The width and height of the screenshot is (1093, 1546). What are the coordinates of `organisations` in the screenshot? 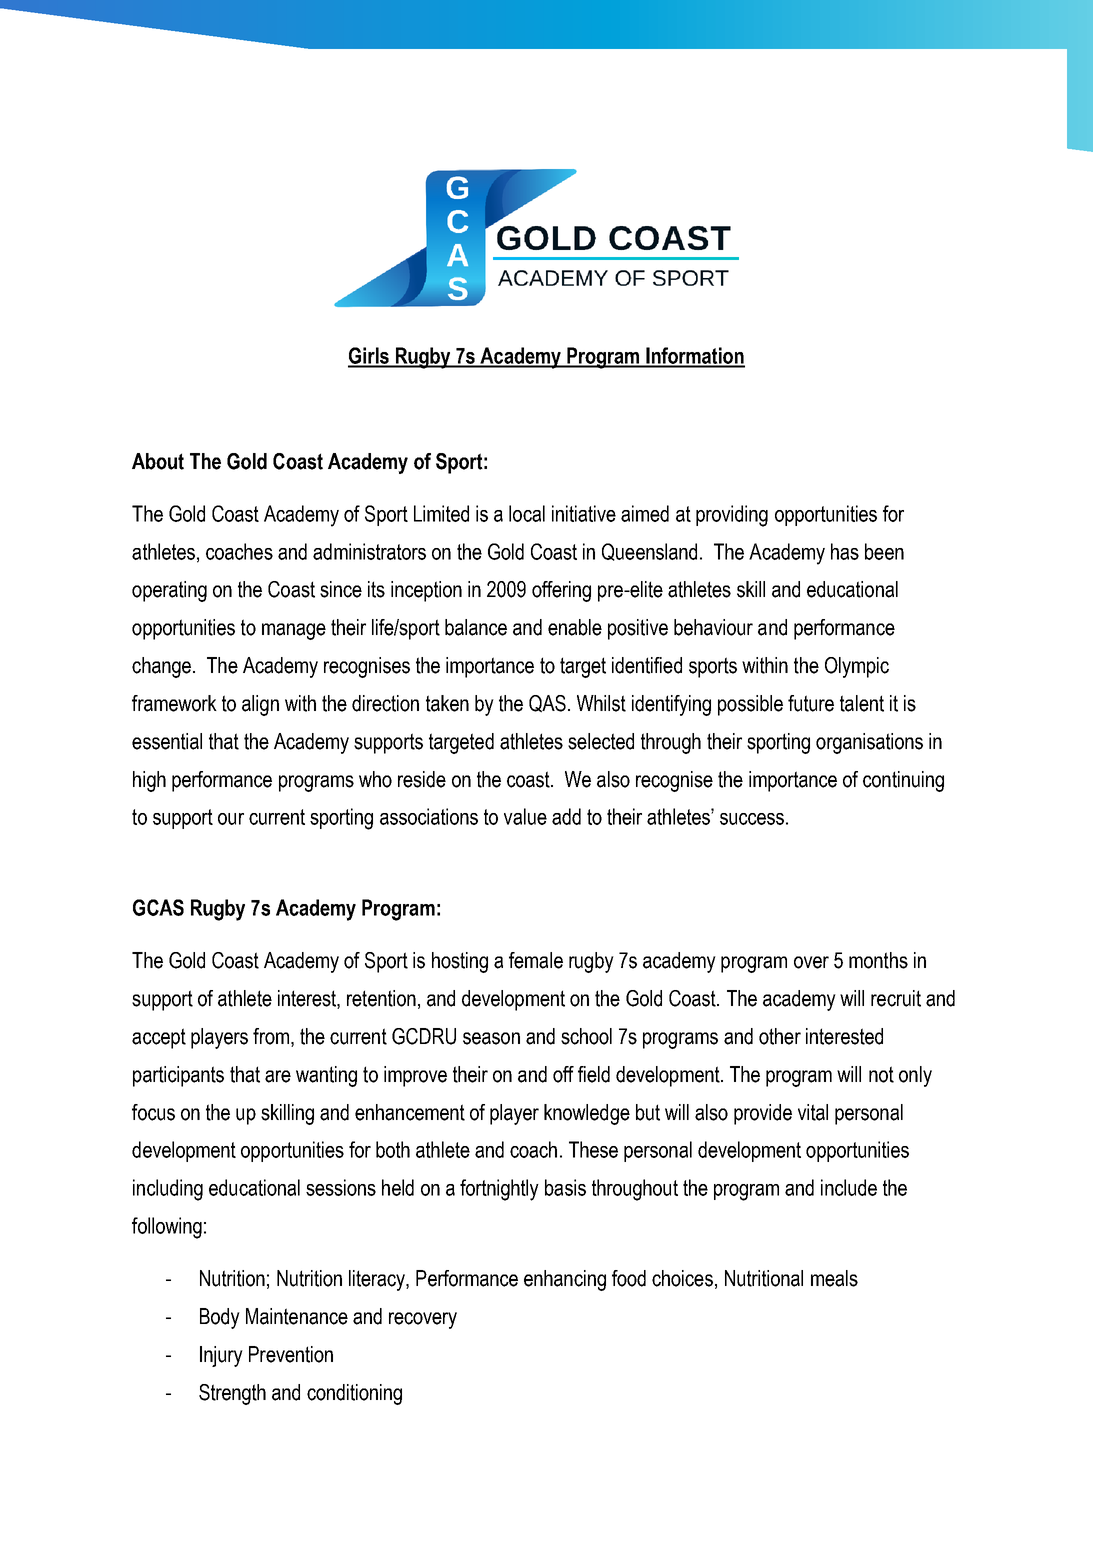 It's located at (869, 743).
